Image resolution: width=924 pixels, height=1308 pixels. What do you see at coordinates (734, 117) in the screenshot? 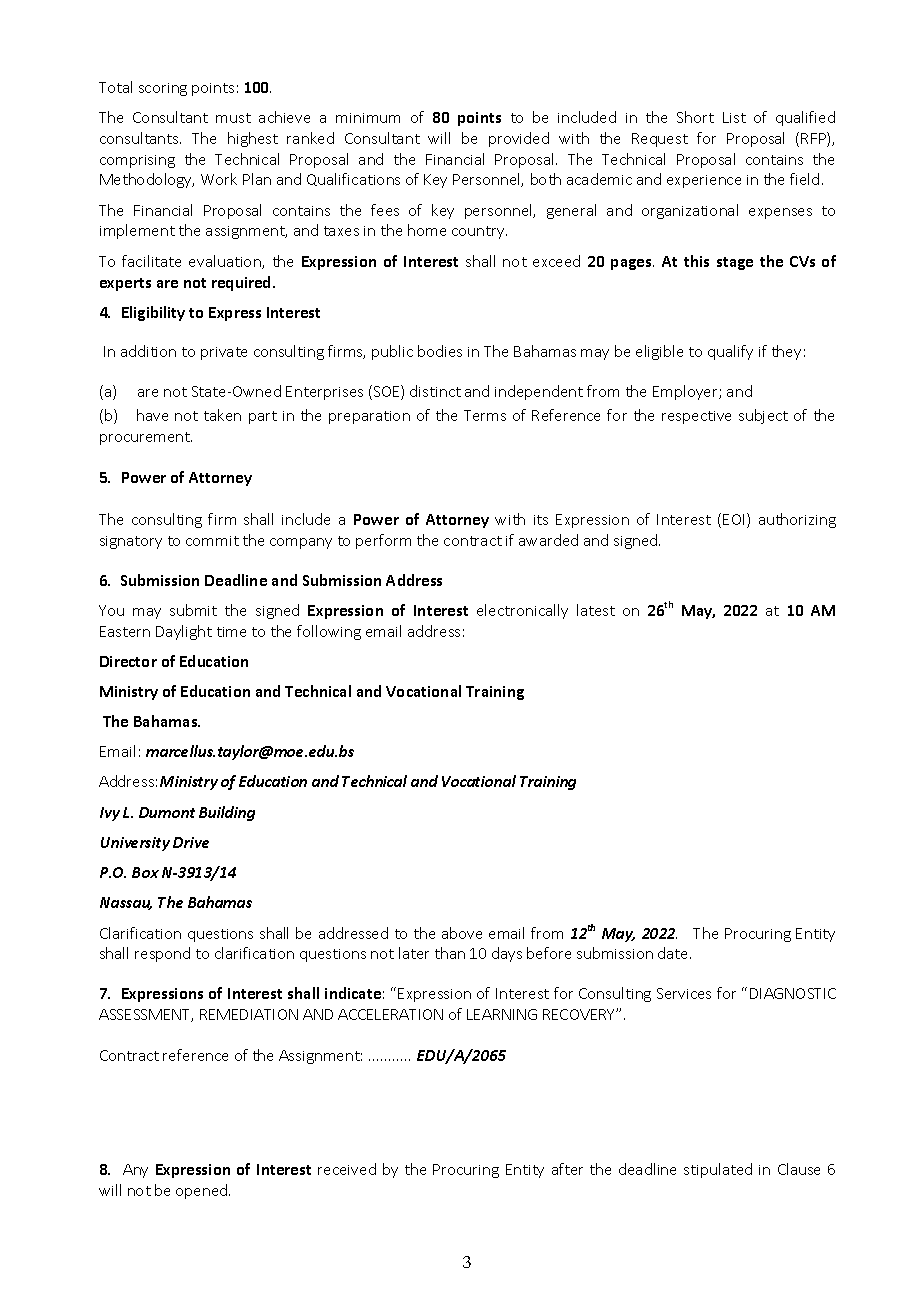
I see `List` at bounding box center [734, 117].
